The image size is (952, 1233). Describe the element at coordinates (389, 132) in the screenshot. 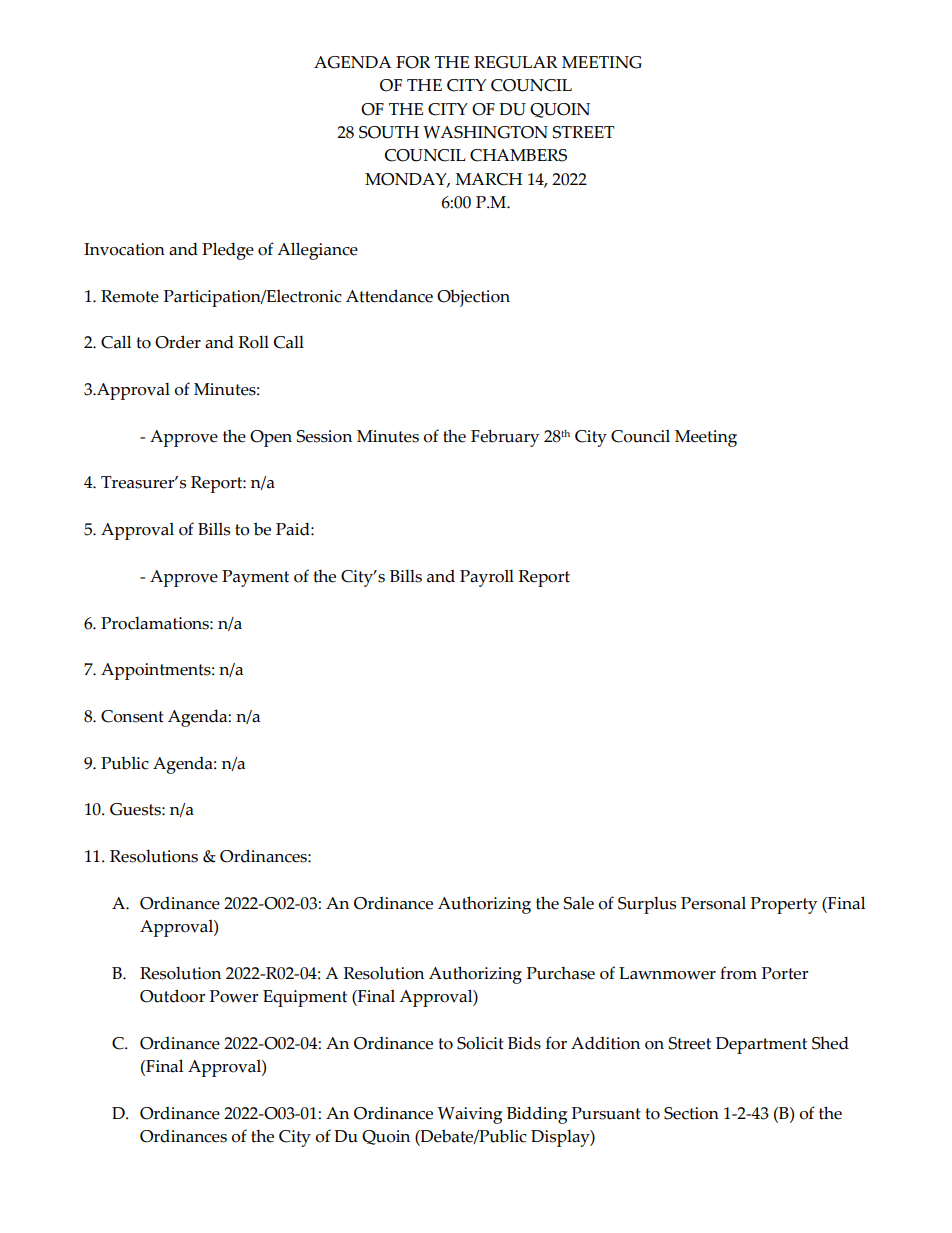

I see `SOUTH` at that location.
